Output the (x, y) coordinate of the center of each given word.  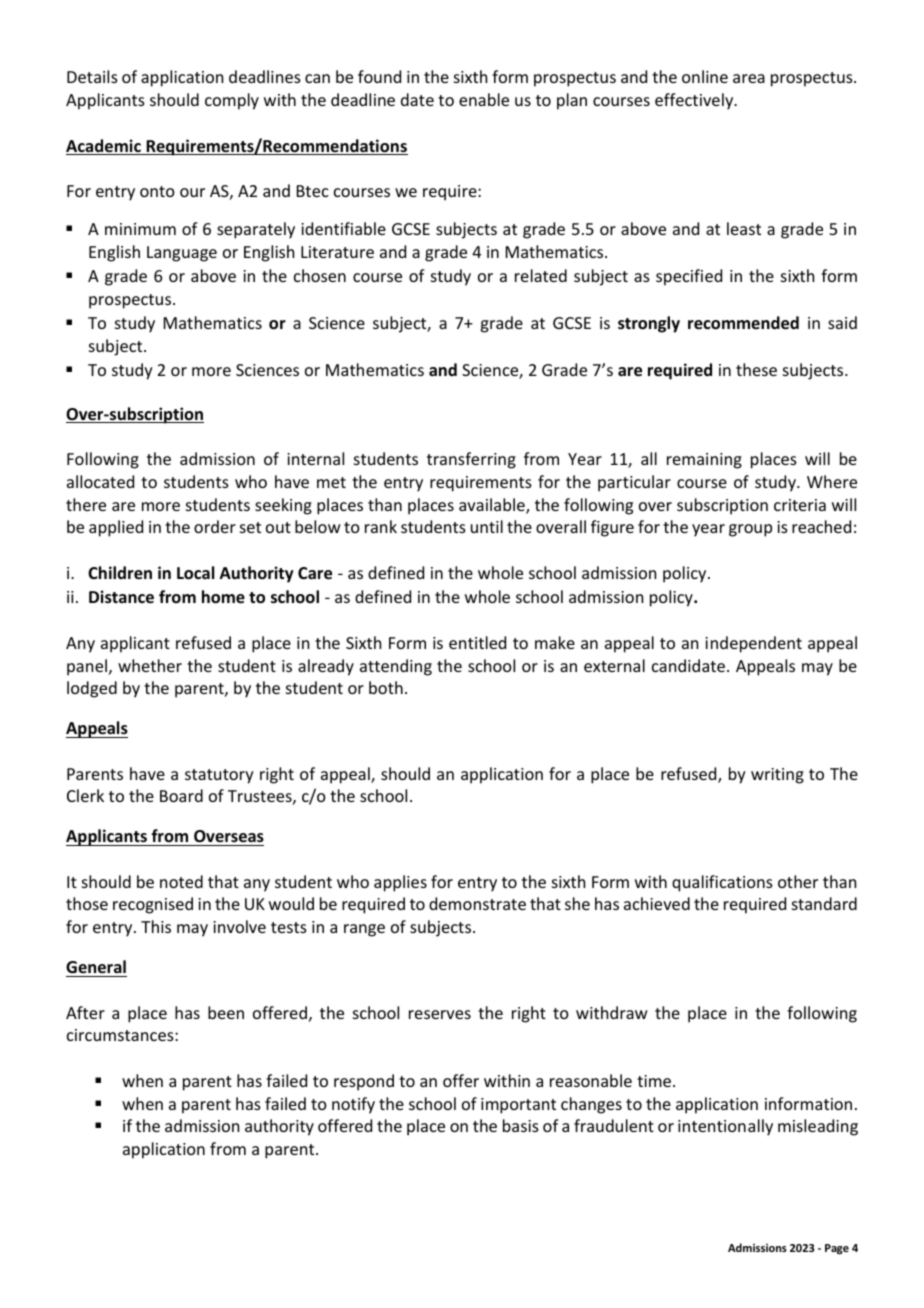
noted (181, 881)
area (749, 78)
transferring (471, 460)
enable (484, 99)
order (215, 526)
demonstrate (477, 903)
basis (521, 1125)
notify (353, 1105)
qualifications (722, 883)
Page (837, 1249)
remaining (704, 461)
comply (232, 101)
